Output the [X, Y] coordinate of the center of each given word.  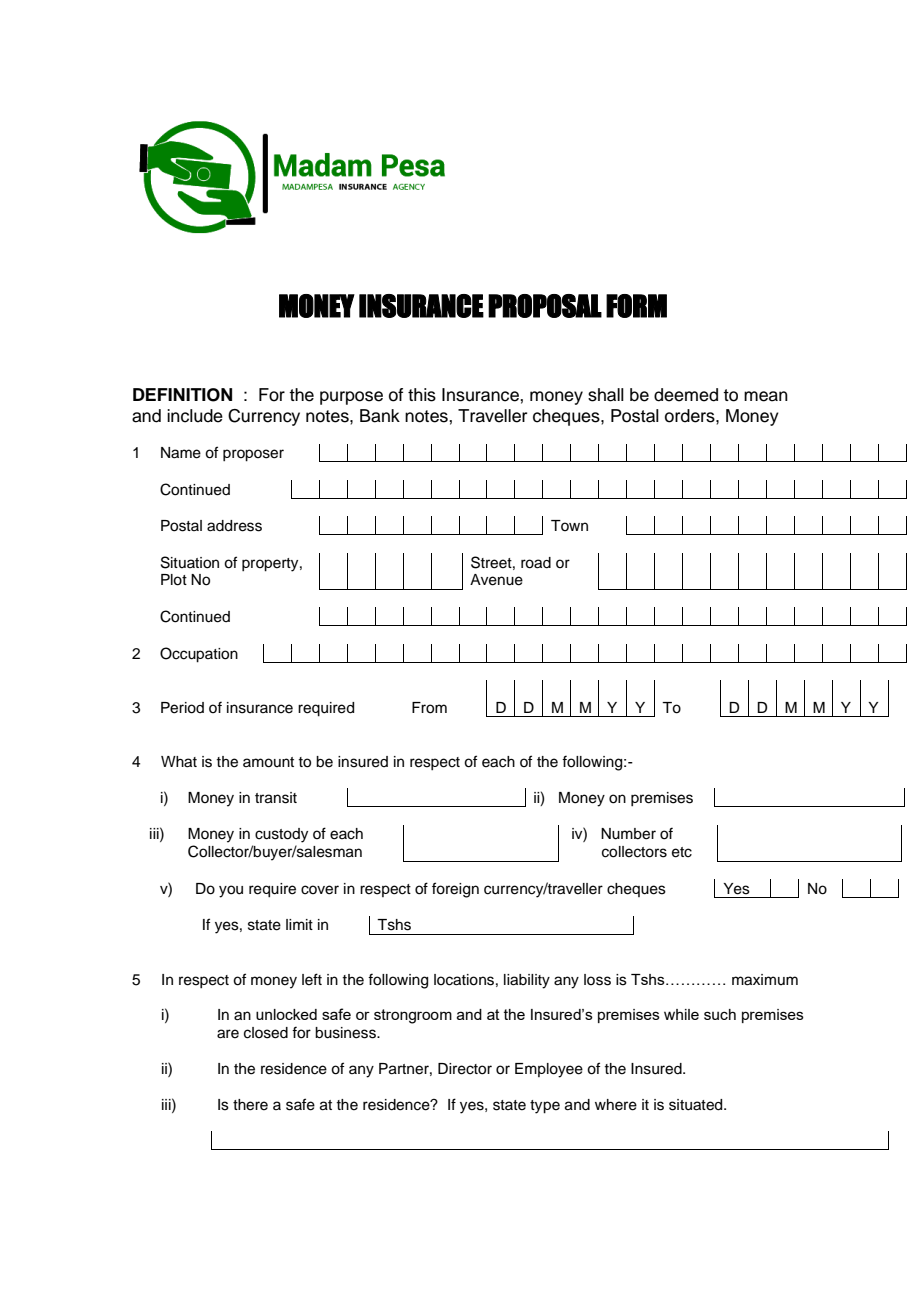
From [429, 708]
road [536, 563]
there [250, 1105]
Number [628, 834]
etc [682, 852]
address [234, 526]
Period [182, 708]
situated [697, 1105]
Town [569, 525]
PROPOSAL [545, 306]
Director [465, 1069]
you [231, 891]
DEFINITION [182, 395]
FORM [636, 306]
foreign [455, 890]
